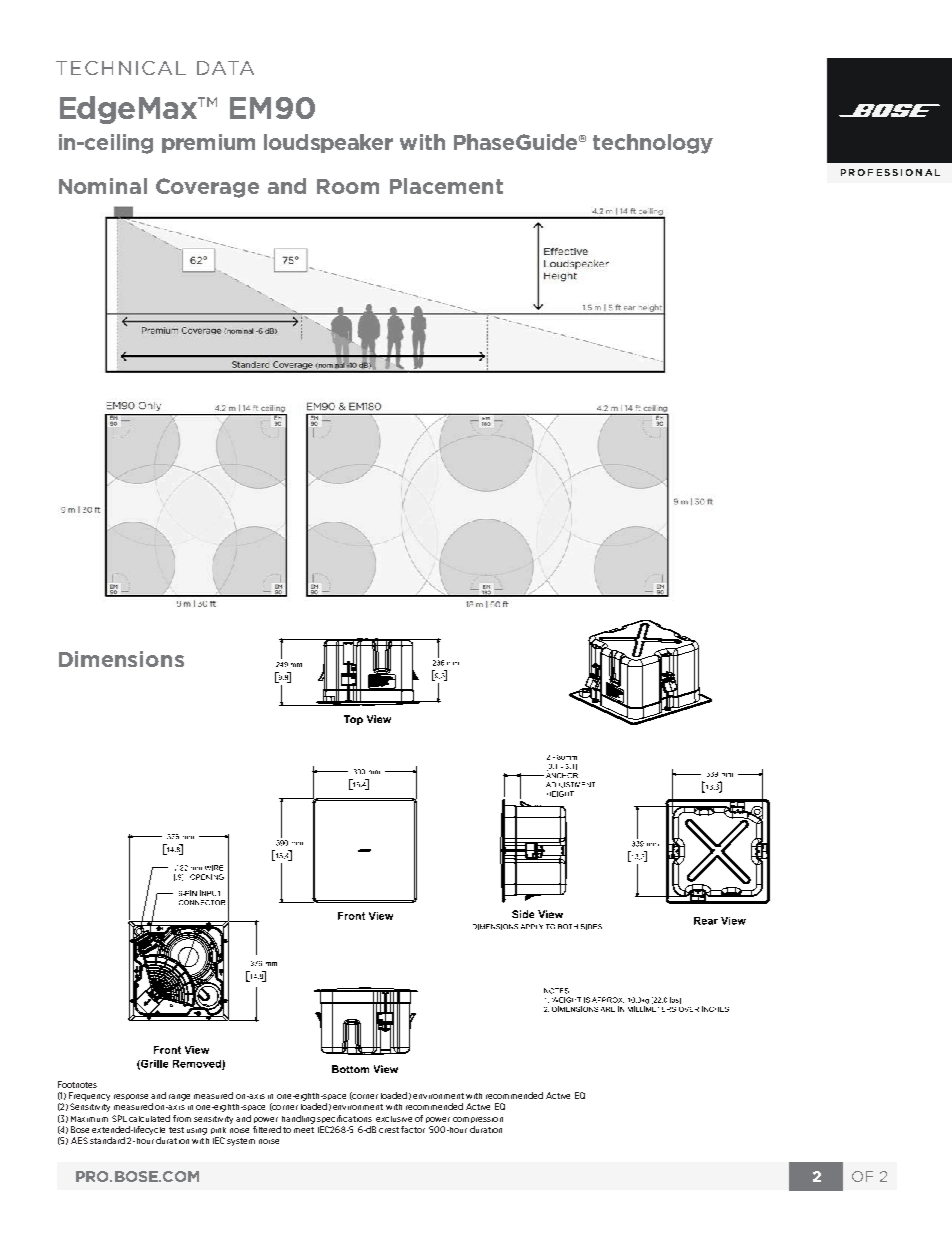  I want to click on Room, so click(348, 186).
